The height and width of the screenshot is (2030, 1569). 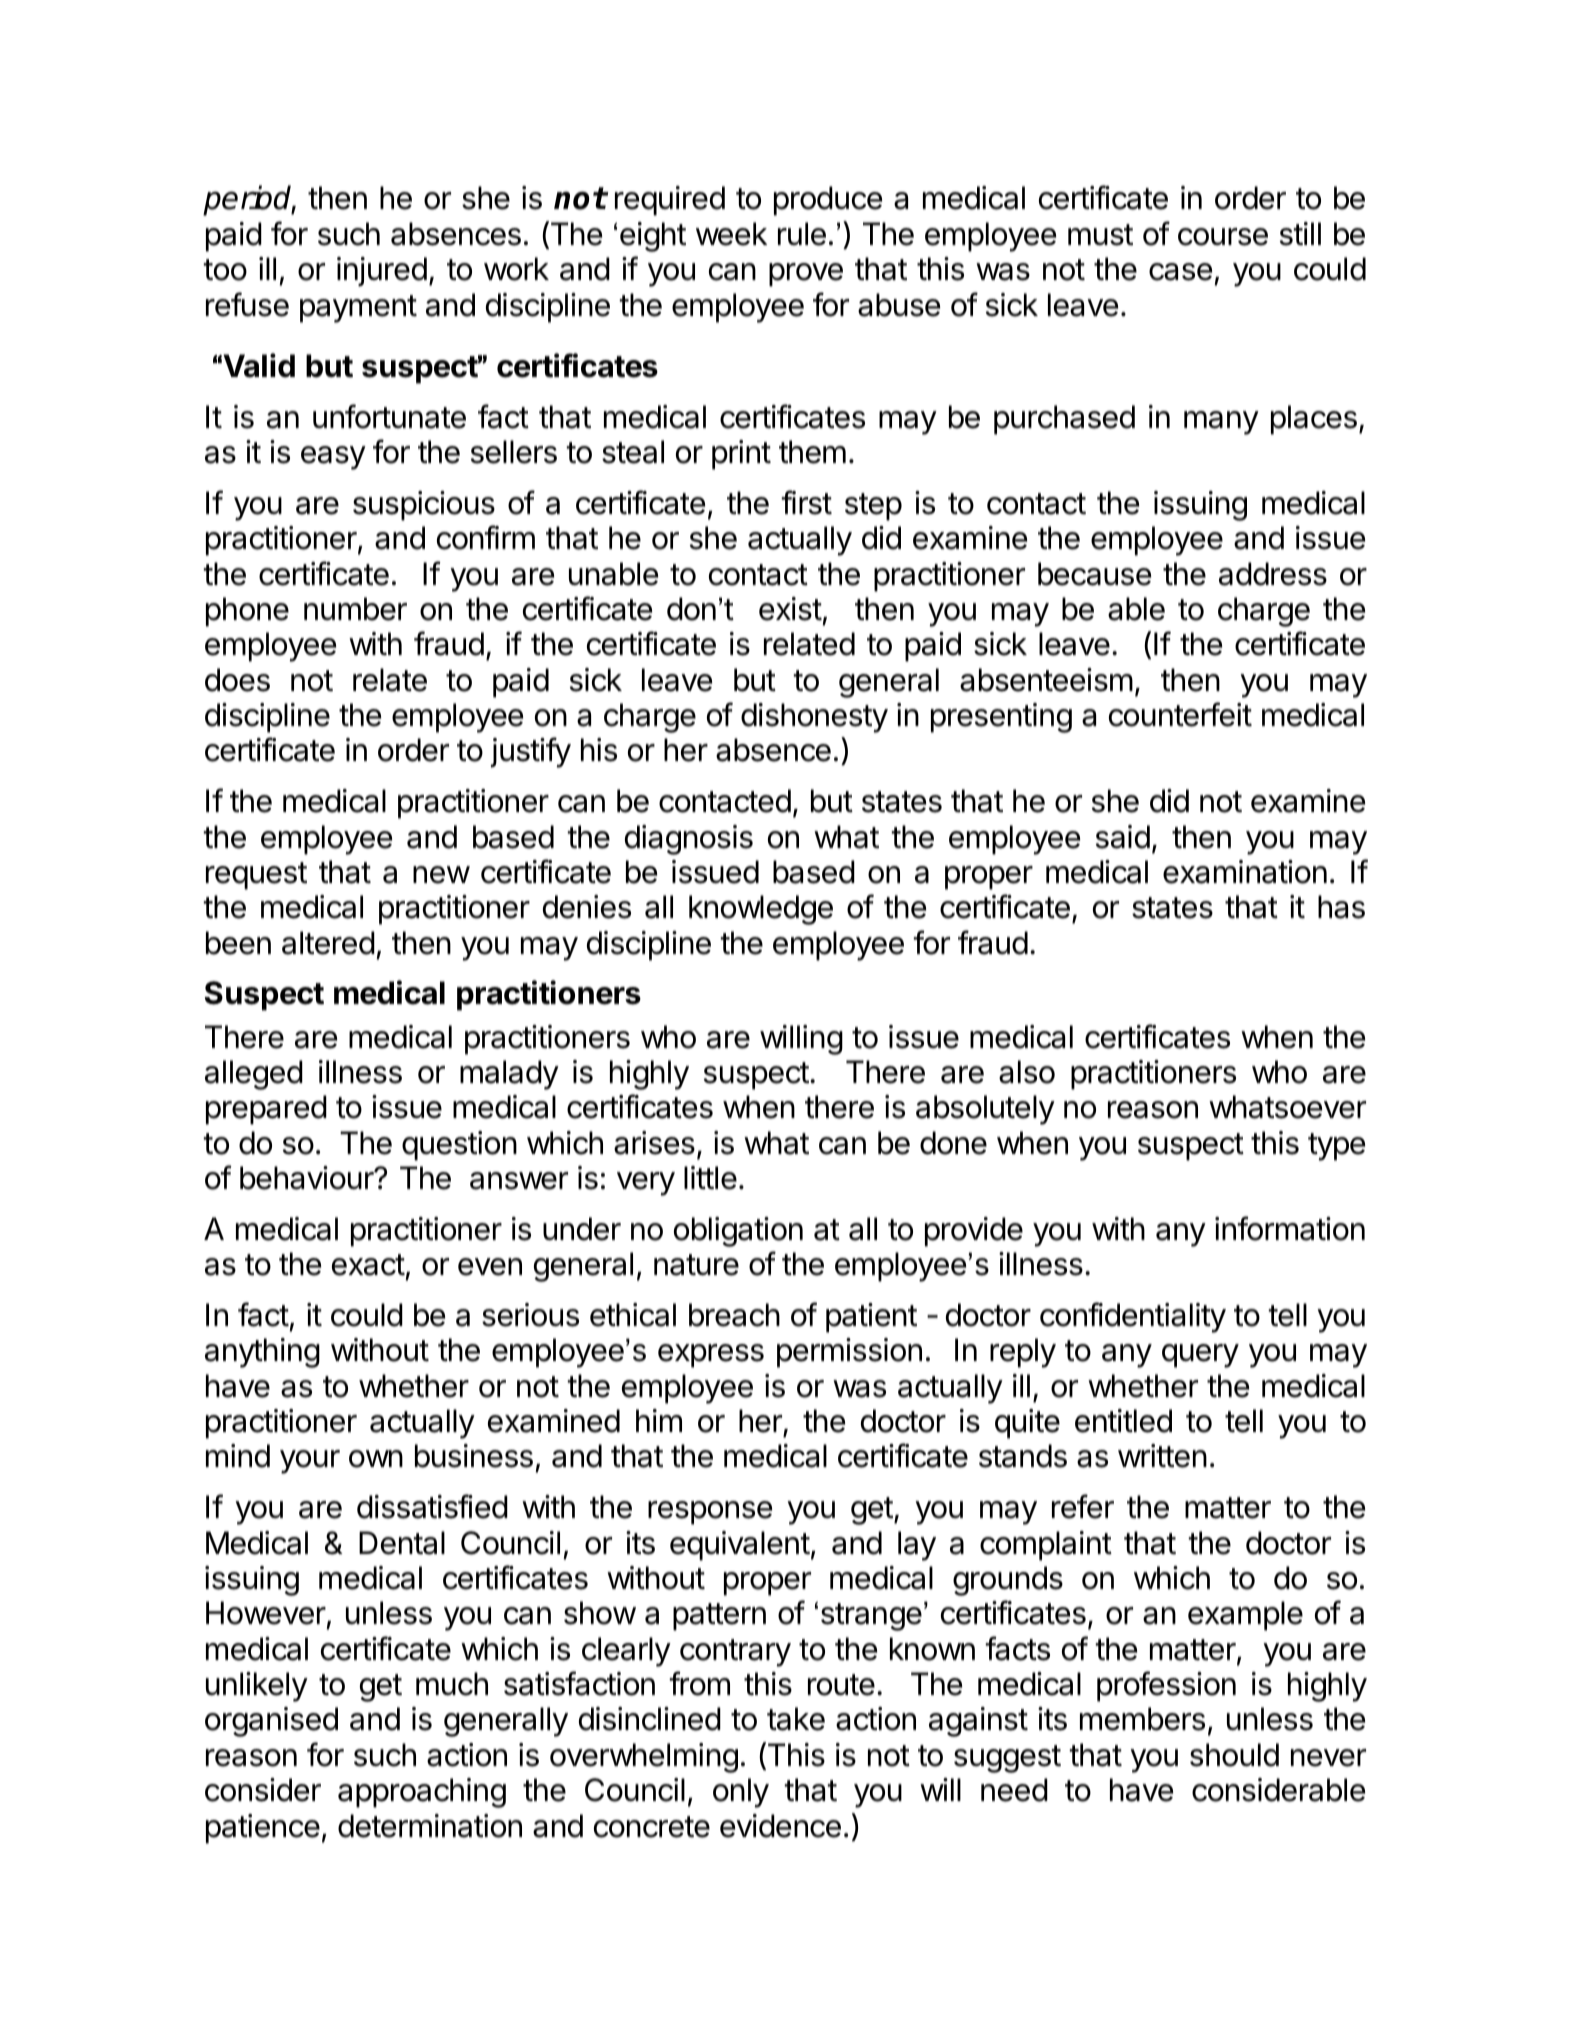 What do you see at coordinates (711, 1356) in the screenshot?
I see `express` at bounding box center [711, 1356].
